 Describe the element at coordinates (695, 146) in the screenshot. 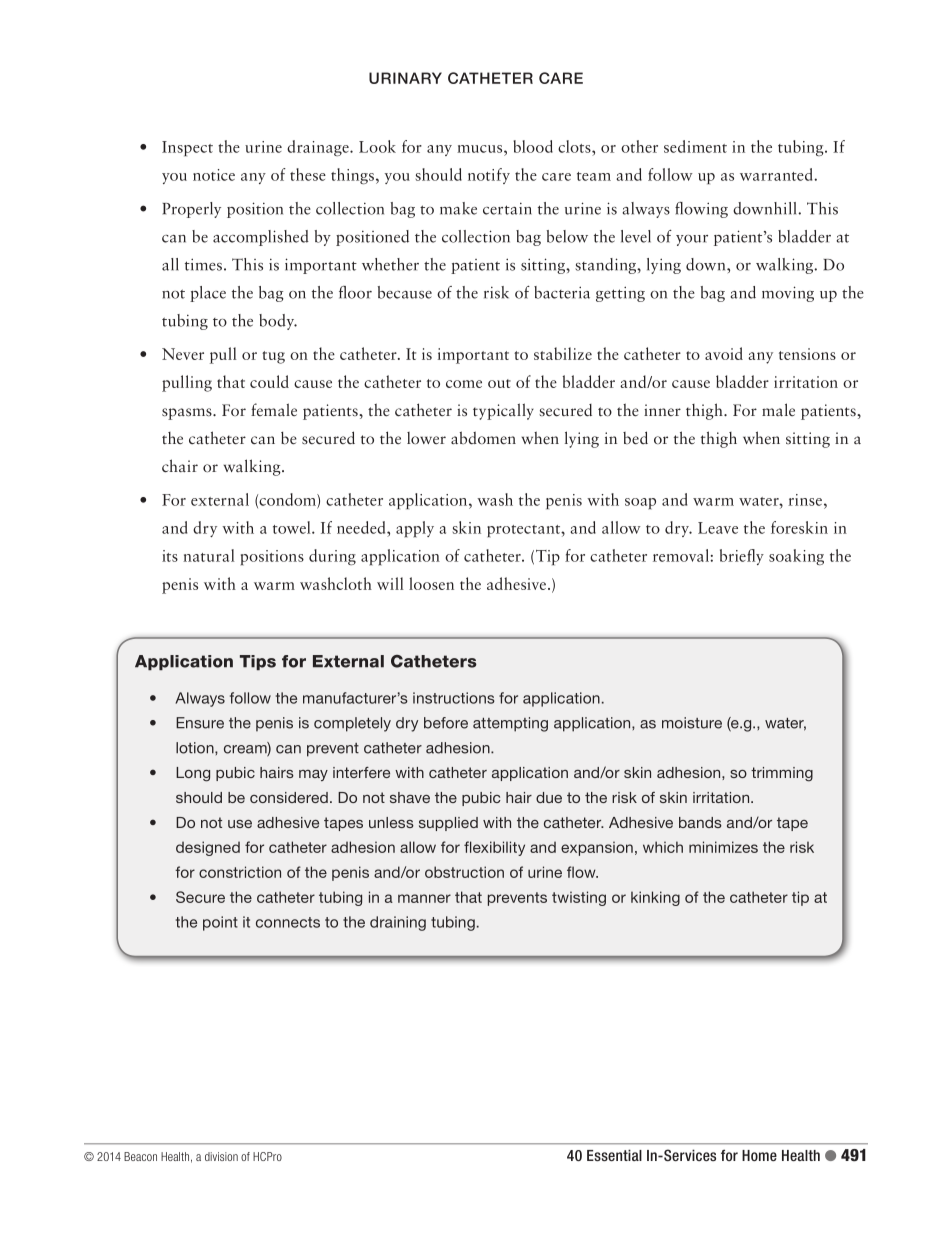

I see `sediment` at that location.
